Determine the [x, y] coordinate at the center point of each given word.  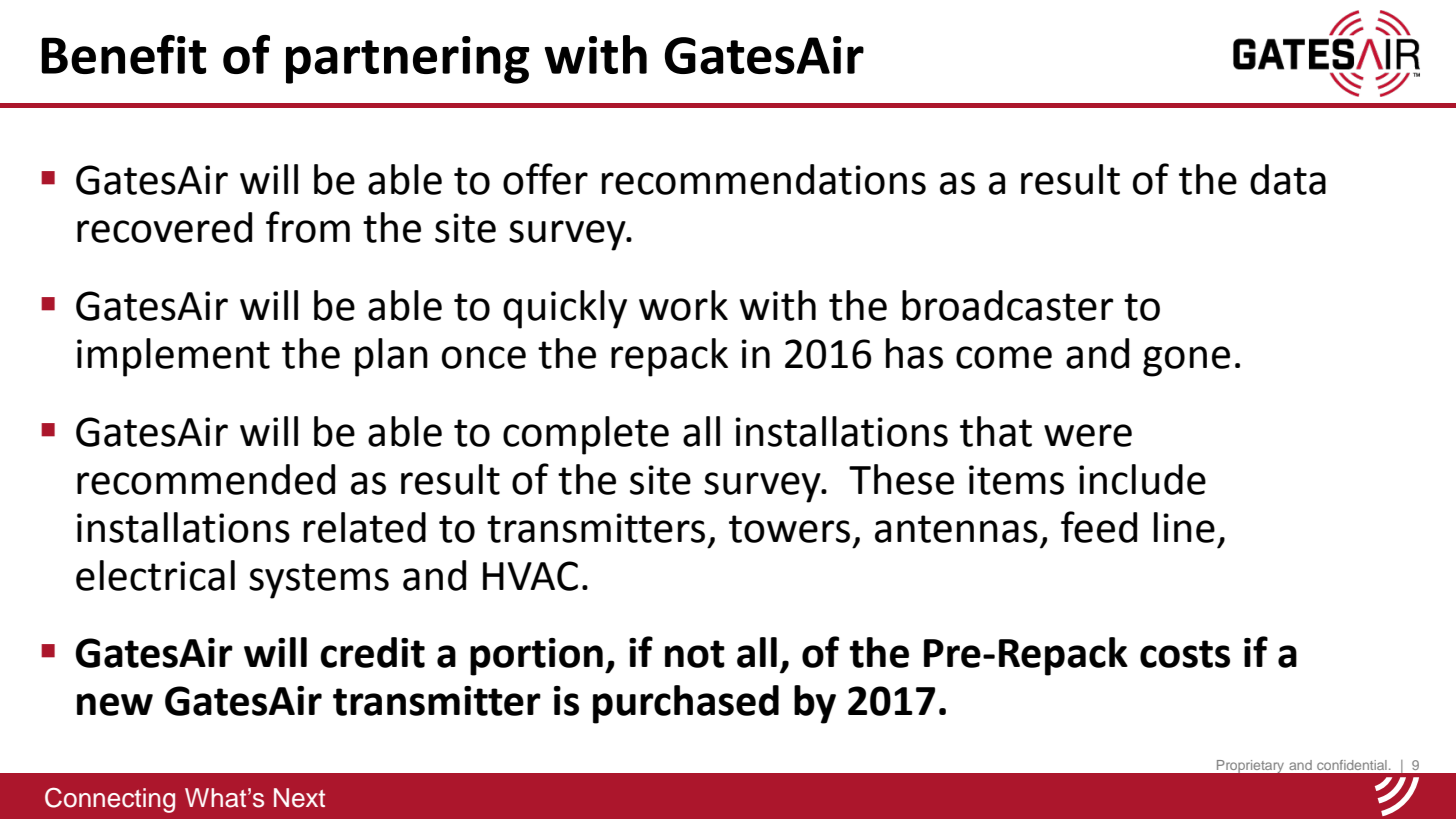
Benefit [123, 54]
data [1288, 179]
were [1088, 435]
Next [299, 798]
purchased [686, 704]
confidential [1352, 765]
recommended [206, 479]
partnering [408, 60]
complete [586, 435]
